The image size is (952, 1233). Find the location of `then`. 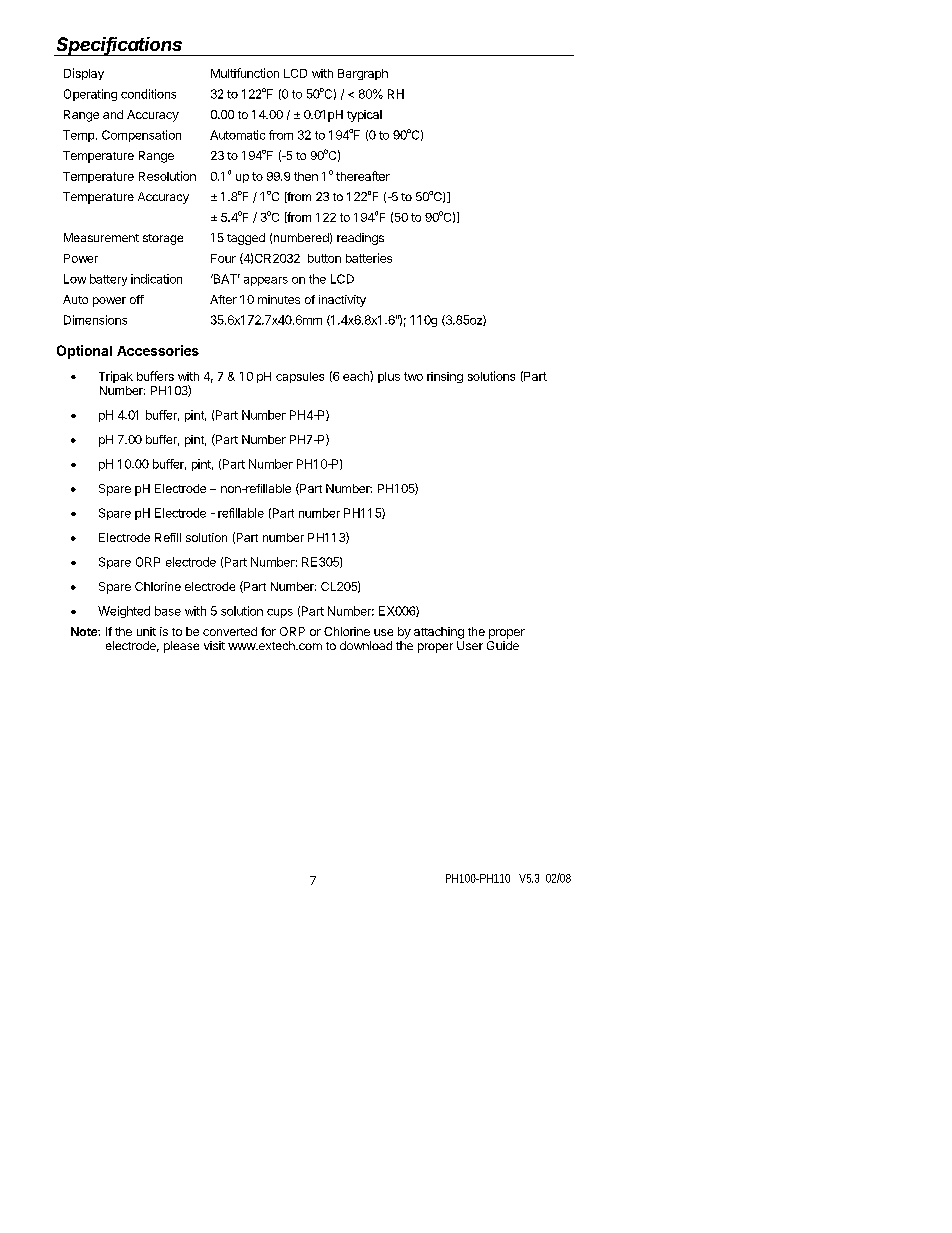

then is located at coordinates (306, 176).
